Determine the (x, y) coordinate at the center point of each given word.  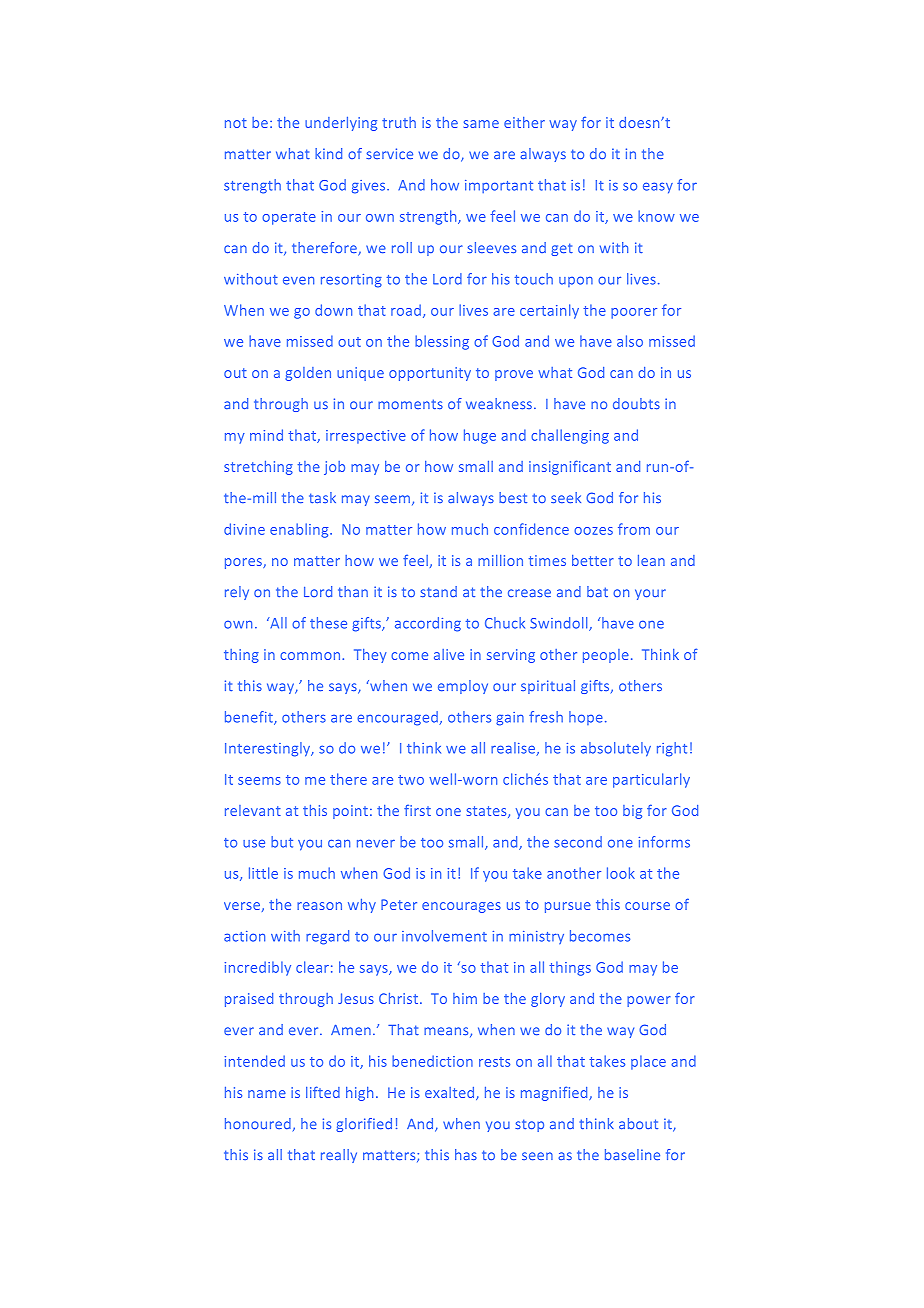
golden (308, 374)
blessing (442, 342)
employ (463, 687)
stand (438, 591)
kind (328, 153)
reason (319, 906)
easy (658, 188)
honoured (258, 1123)
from (634, 529)
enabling (300, 530)
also (630, 341)
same (481, 124)
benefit (250, 718)
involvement (444, 936)
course (647, 906)
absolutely (616, 749)
